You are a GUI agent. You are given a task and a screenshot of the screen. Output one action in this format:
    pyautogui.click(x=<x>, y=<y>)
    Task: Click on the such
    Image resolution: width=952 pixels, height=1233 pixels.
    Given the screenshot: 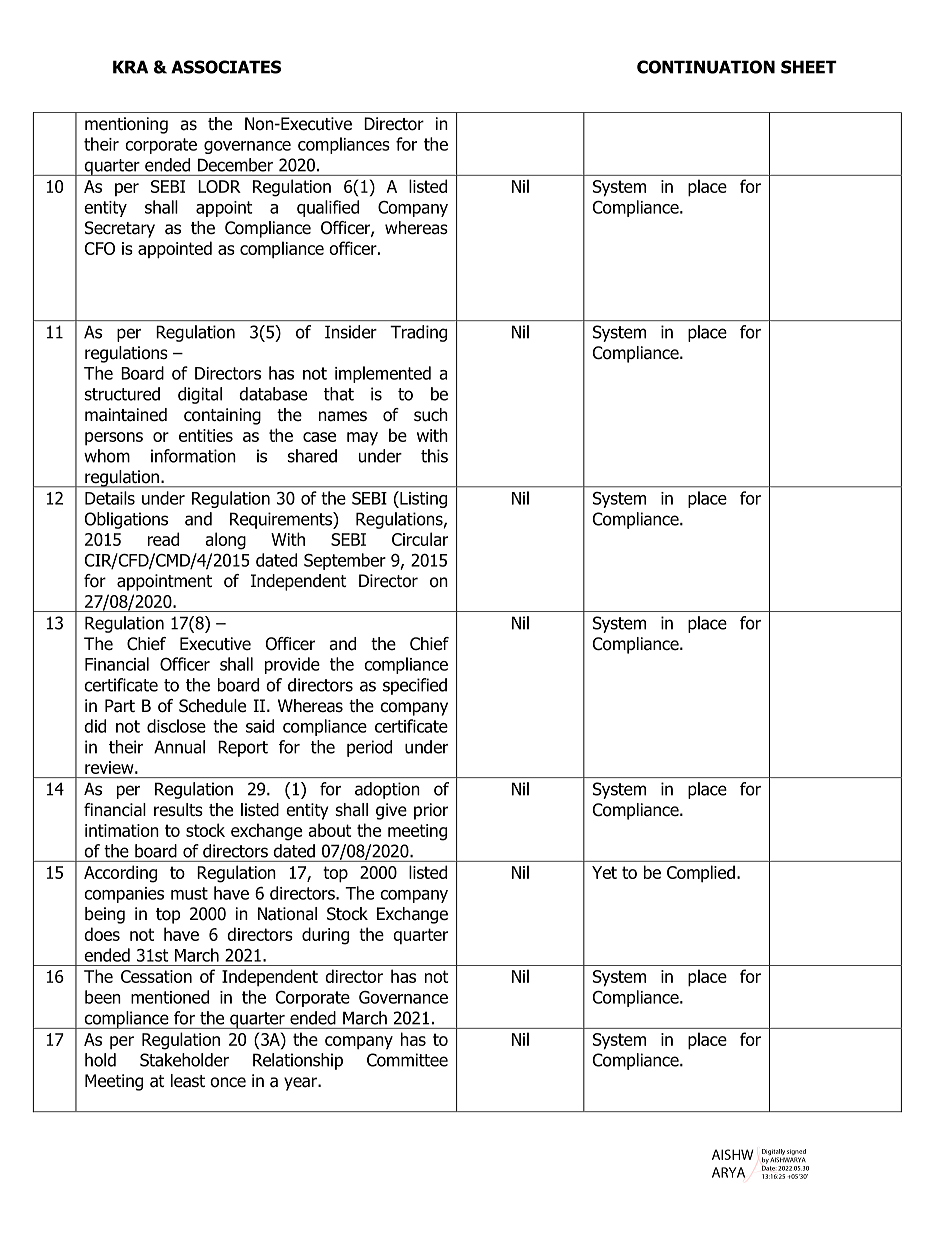 What is the action you would take?
    pyautogui.click(x=431, y=415)
